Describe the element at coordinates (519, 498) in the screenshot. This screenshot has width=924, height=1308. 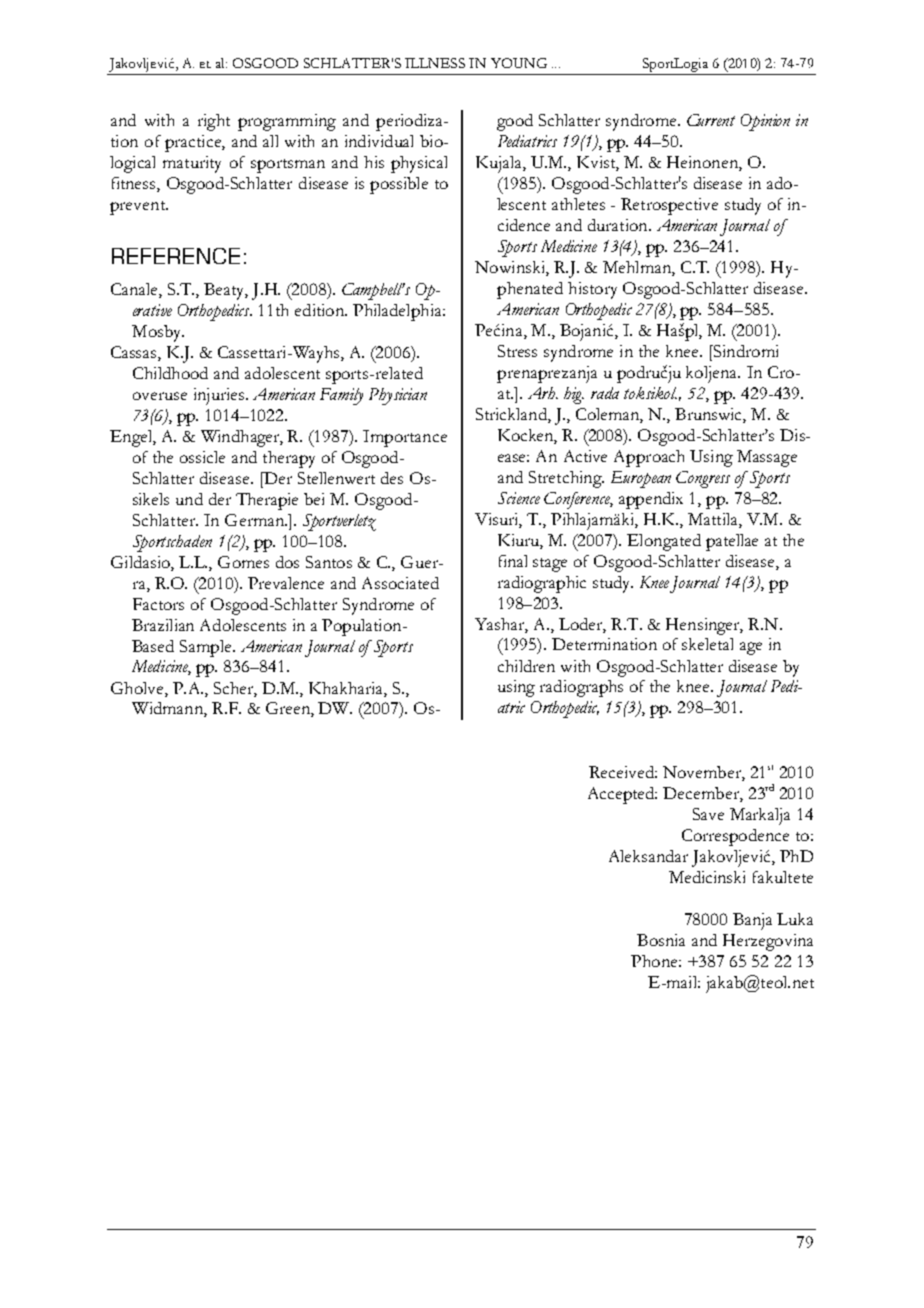
I see `Science` at that location.
